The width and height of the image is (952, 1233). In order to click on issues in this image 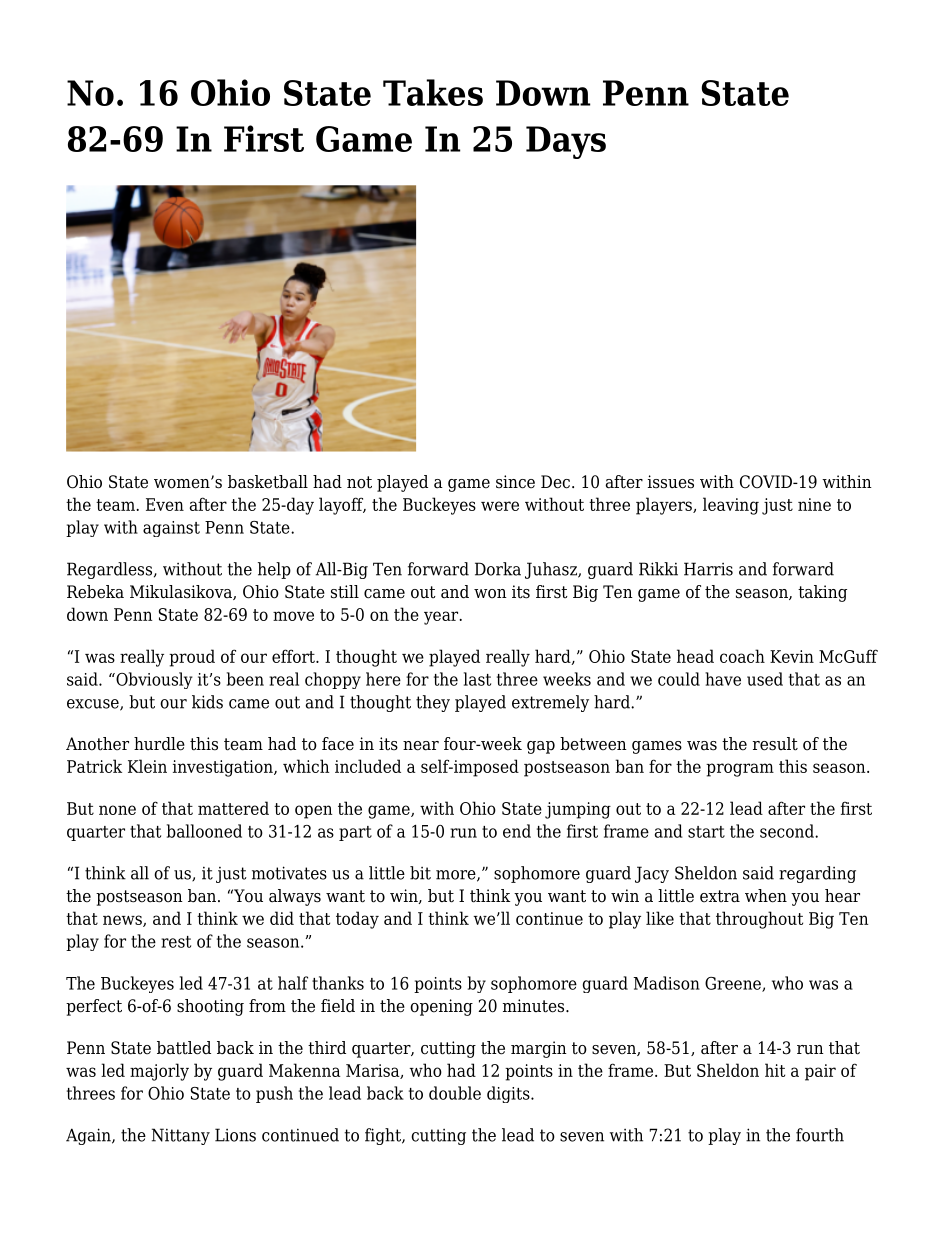, I will do `click(671, 482)`.
